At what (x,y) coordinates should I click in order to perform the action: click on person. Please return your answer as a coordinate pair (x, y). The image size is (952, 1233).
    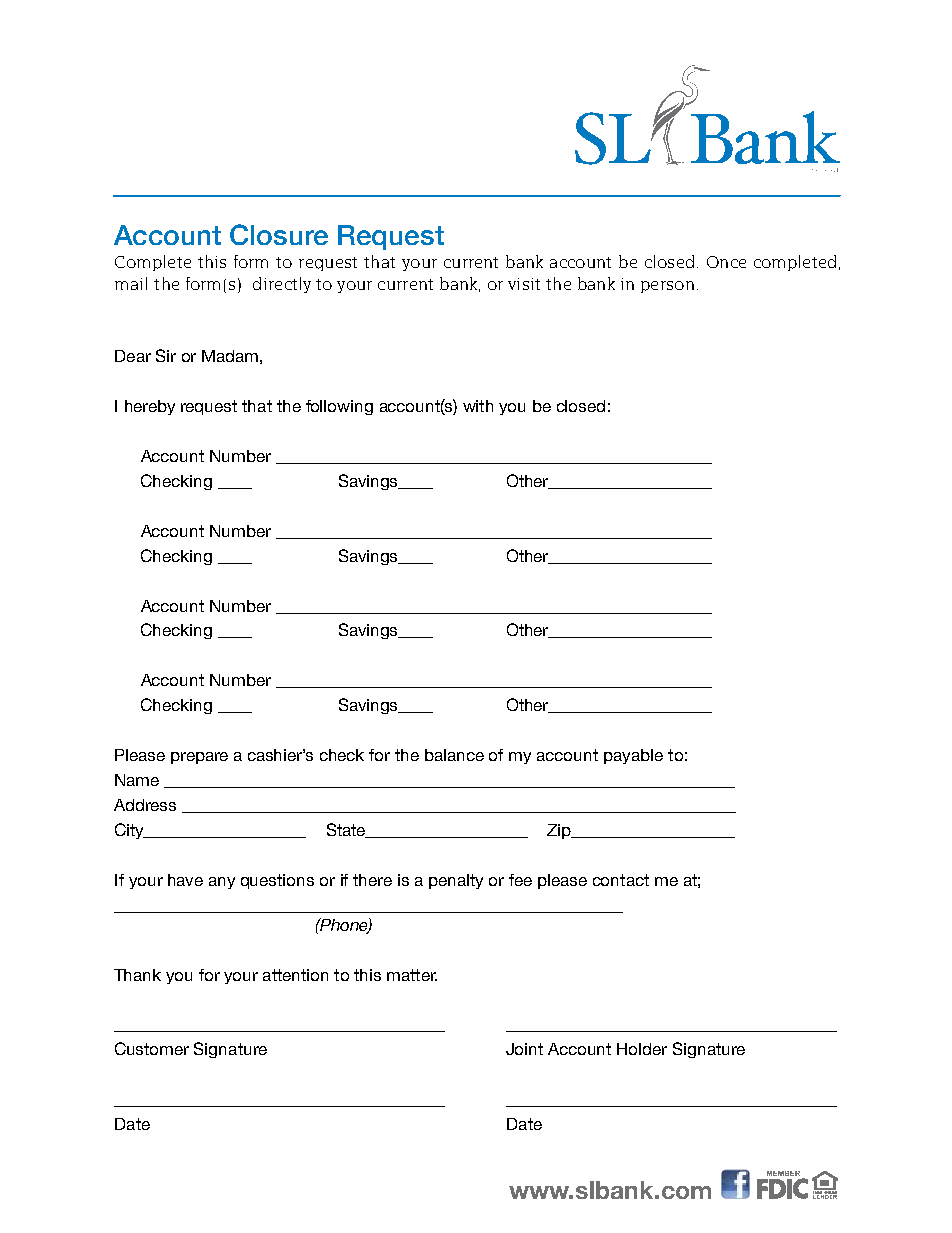
    Looking at the image, I should click on (667, 287).
